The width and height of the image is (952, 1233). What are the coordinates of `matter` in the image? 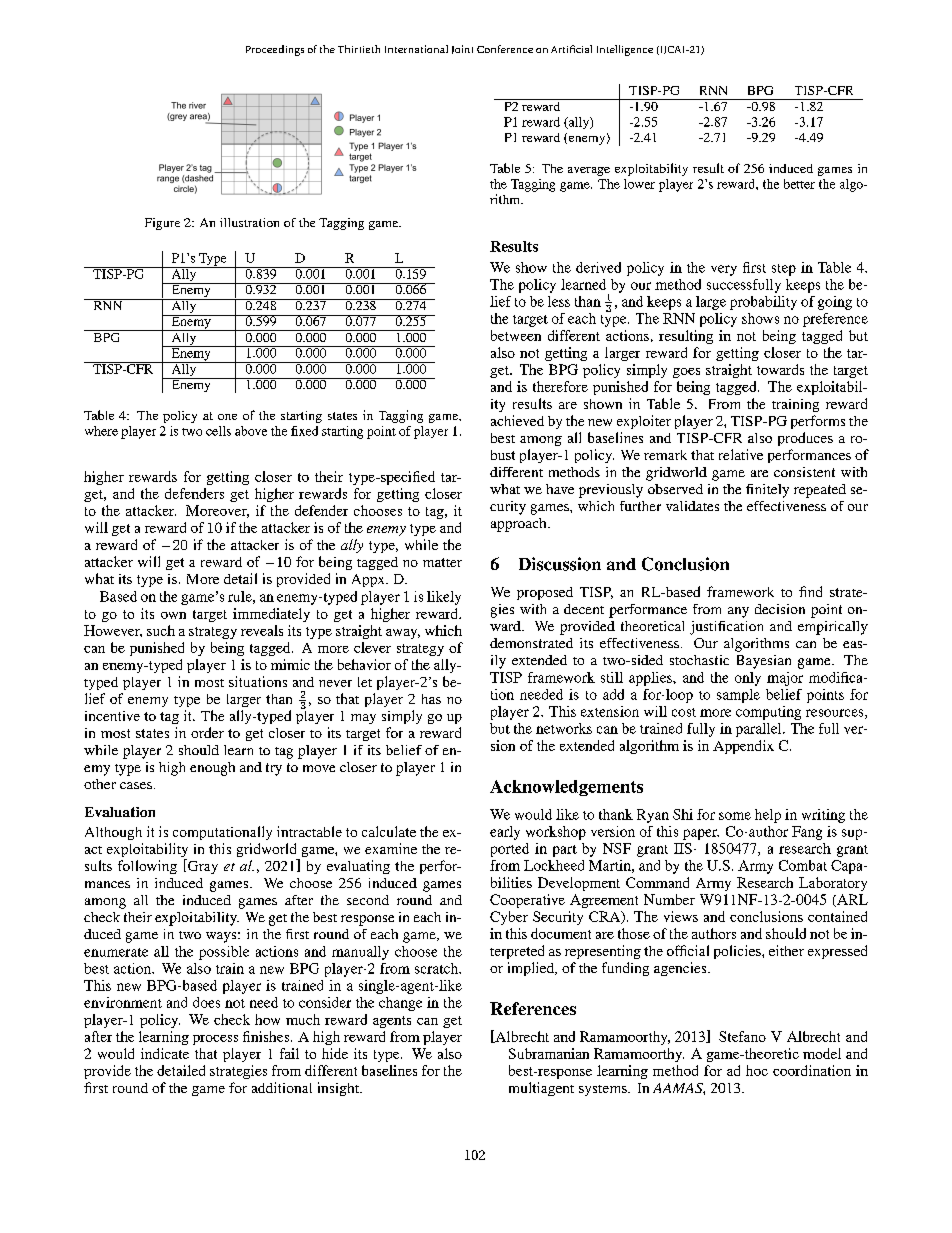 It's located at (442, 562).
